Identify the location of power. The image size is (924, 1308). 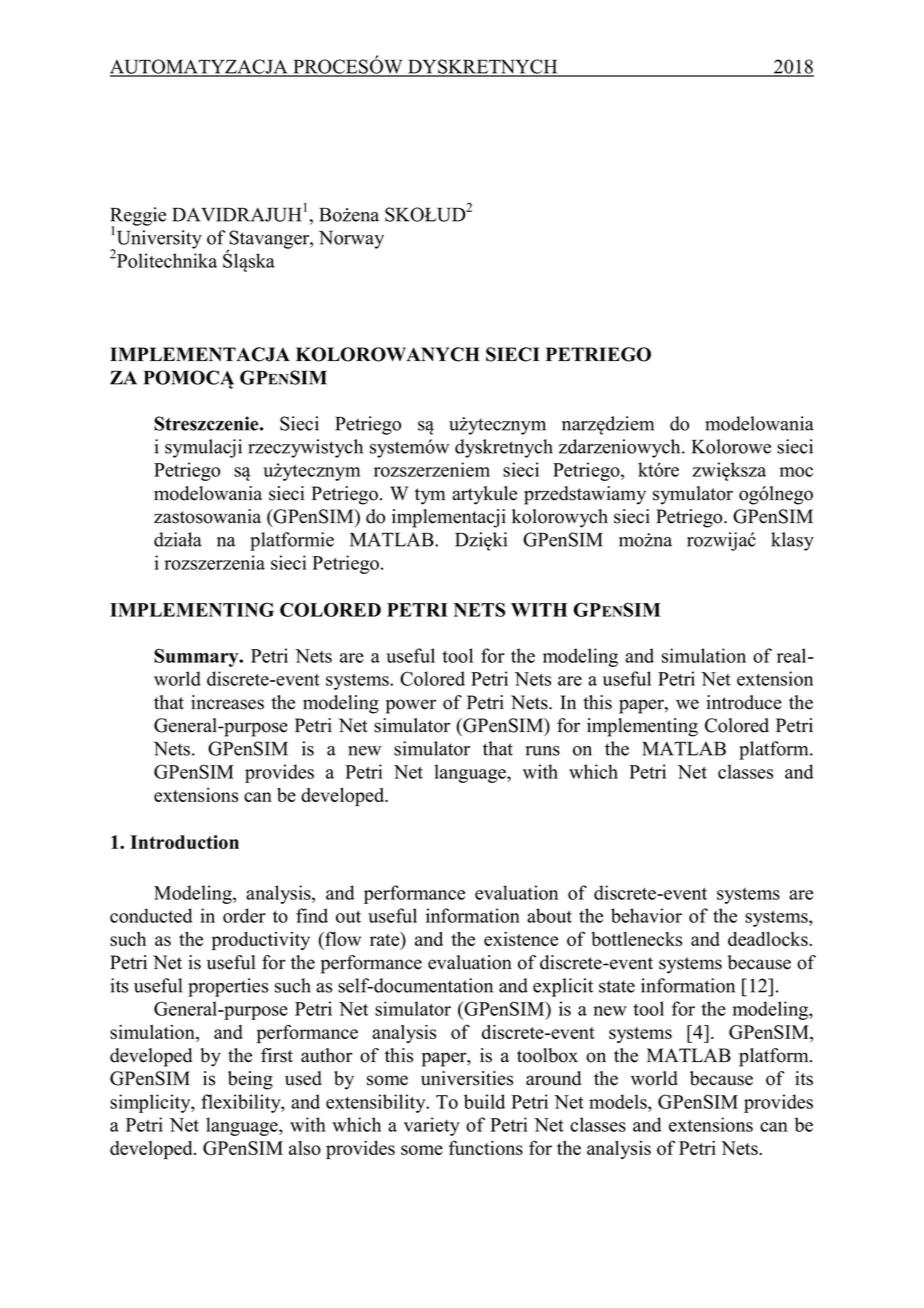
(411, 706).
